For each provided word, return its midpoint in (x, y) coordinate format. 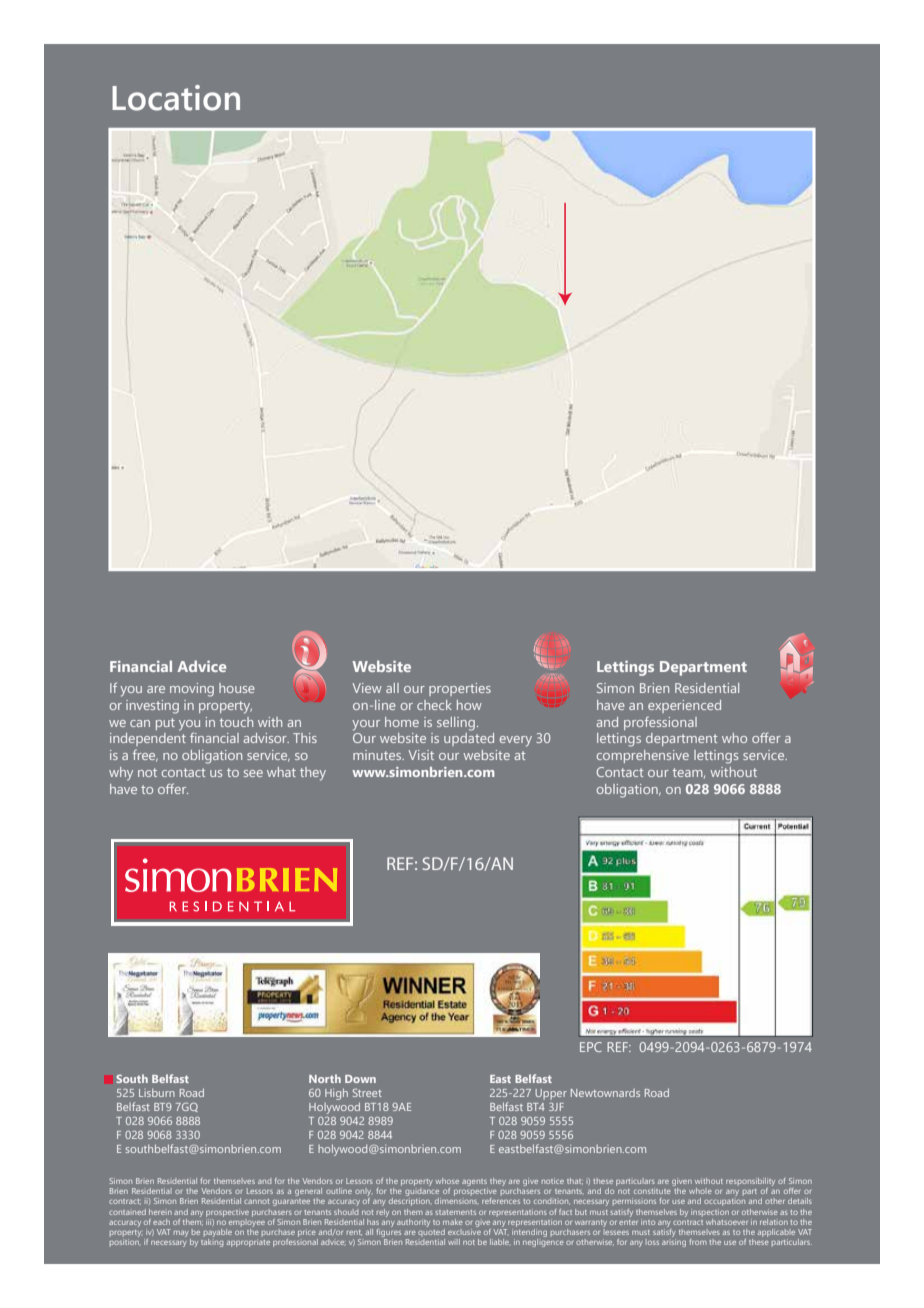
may (182, 1235)
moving (192, 690)
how (469, 705)
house (237, 688)
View (367, 688)
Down (360, 1079)
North (325, 1078)
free (145, 755)
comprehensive (643, 756)
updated (469, 738)
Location (176, 98)
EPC (591, 1047)
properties (460, 689)
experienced (684, 706)
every (516, 741)
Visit (421, 755)
